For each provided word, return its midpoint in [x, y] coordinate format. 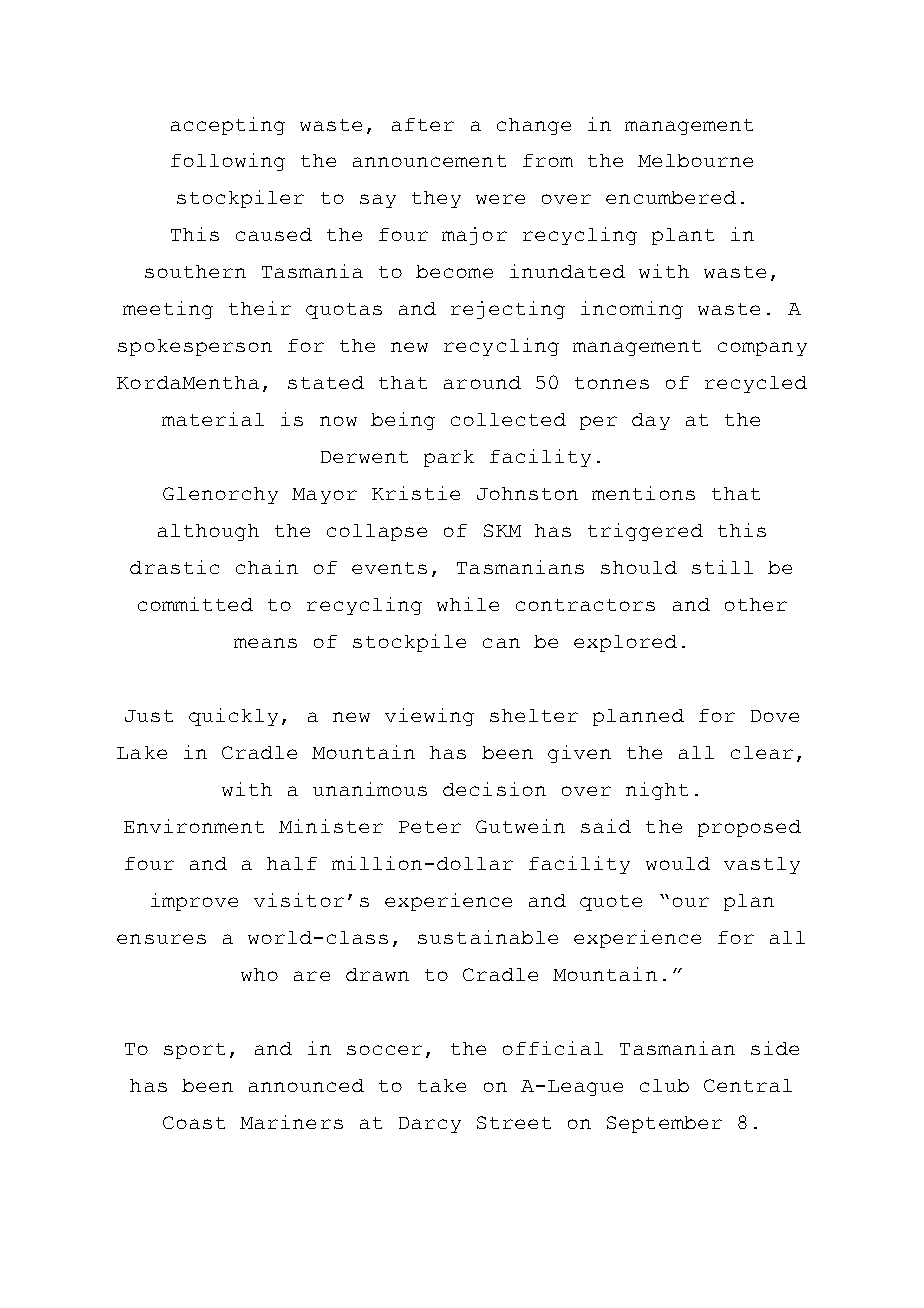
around [482, 382]
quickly [233, 717]
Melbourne [695, 160]
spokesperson [195, 347]
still [722, 567]
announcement [429, 161]
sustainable [488, 937]
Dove [775, 716]
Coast [194, 1122]
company [762, 349]
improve [194, 902]
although [208, 532]
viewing [429, 717]
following [228, 162]
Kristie [416, 493]
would [678, 863]
